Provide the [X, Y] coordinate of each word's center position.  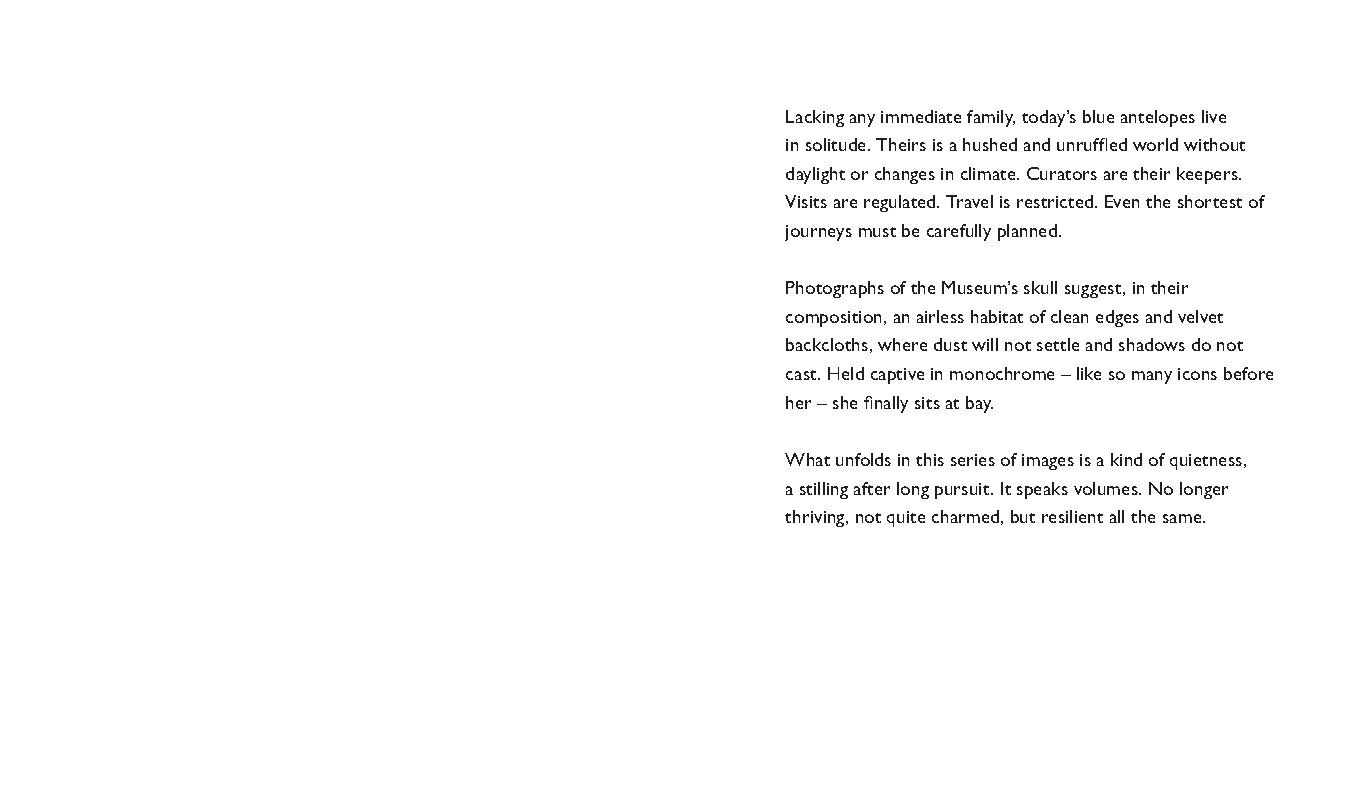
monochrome [1002, 373]
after [872, 488]
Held [846, 373]
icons [1197, 374]
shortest [1210, 201]
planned [1027, 232]
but [1023, 516]
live [1214, 116]
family [991, 118]
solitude [837, 144]
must [877, 232]
